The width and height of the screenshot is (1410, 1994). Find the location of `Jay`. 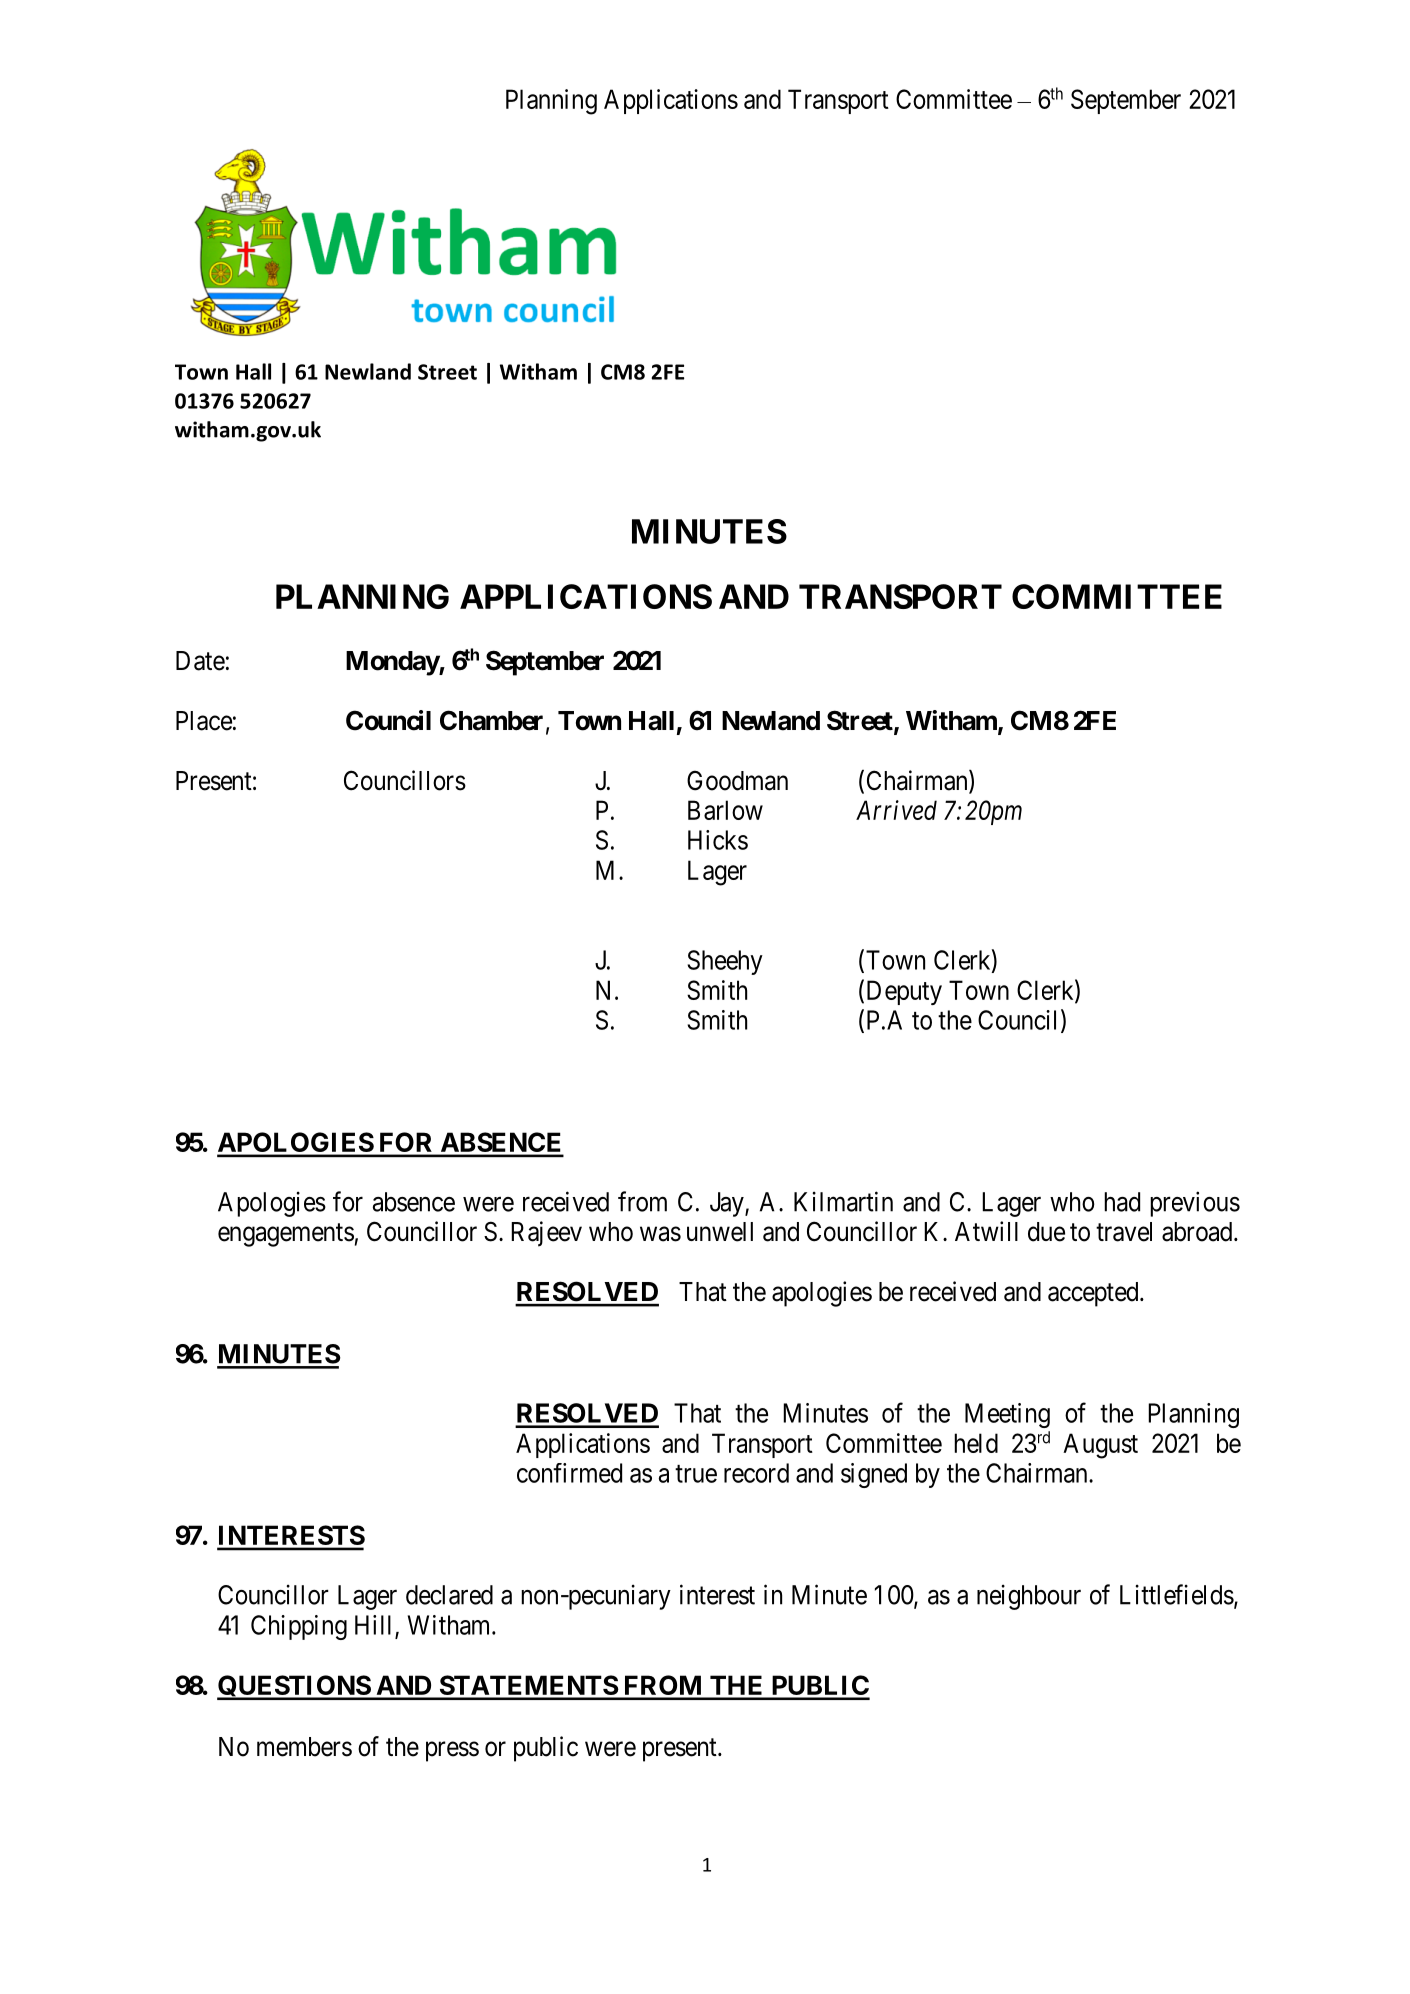

Jay is located at coordinates (728, 1204).
